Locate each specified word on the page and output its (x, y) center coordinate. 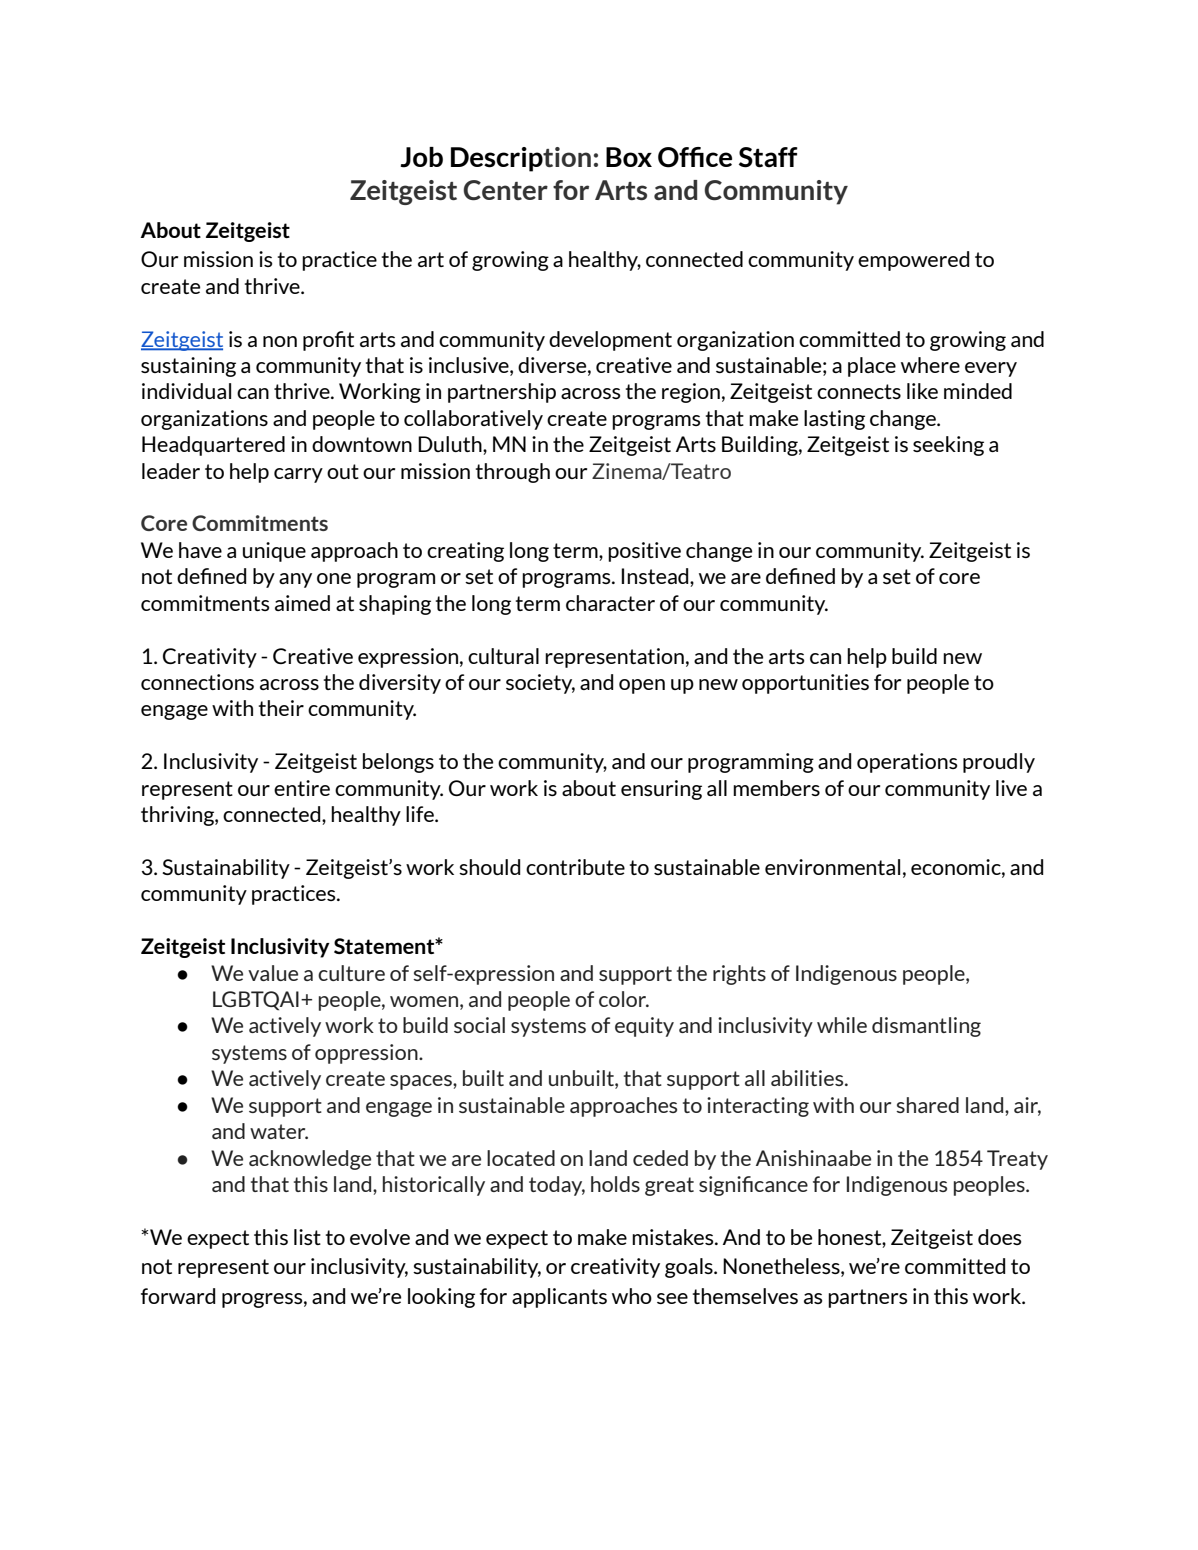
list (307, 1237)
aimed (302, 603)
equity (644, 1027)
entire (302, 788)
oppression (367, 1054)
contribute (575, 867)
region (691, 393)
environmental (832, 867)
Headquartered (213, 446)
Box (629, 157)
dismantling (926, 1027)
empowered (913, 261)
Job (421, 157)
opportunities (805, 684)
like (922, 391)
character (610, 603)
